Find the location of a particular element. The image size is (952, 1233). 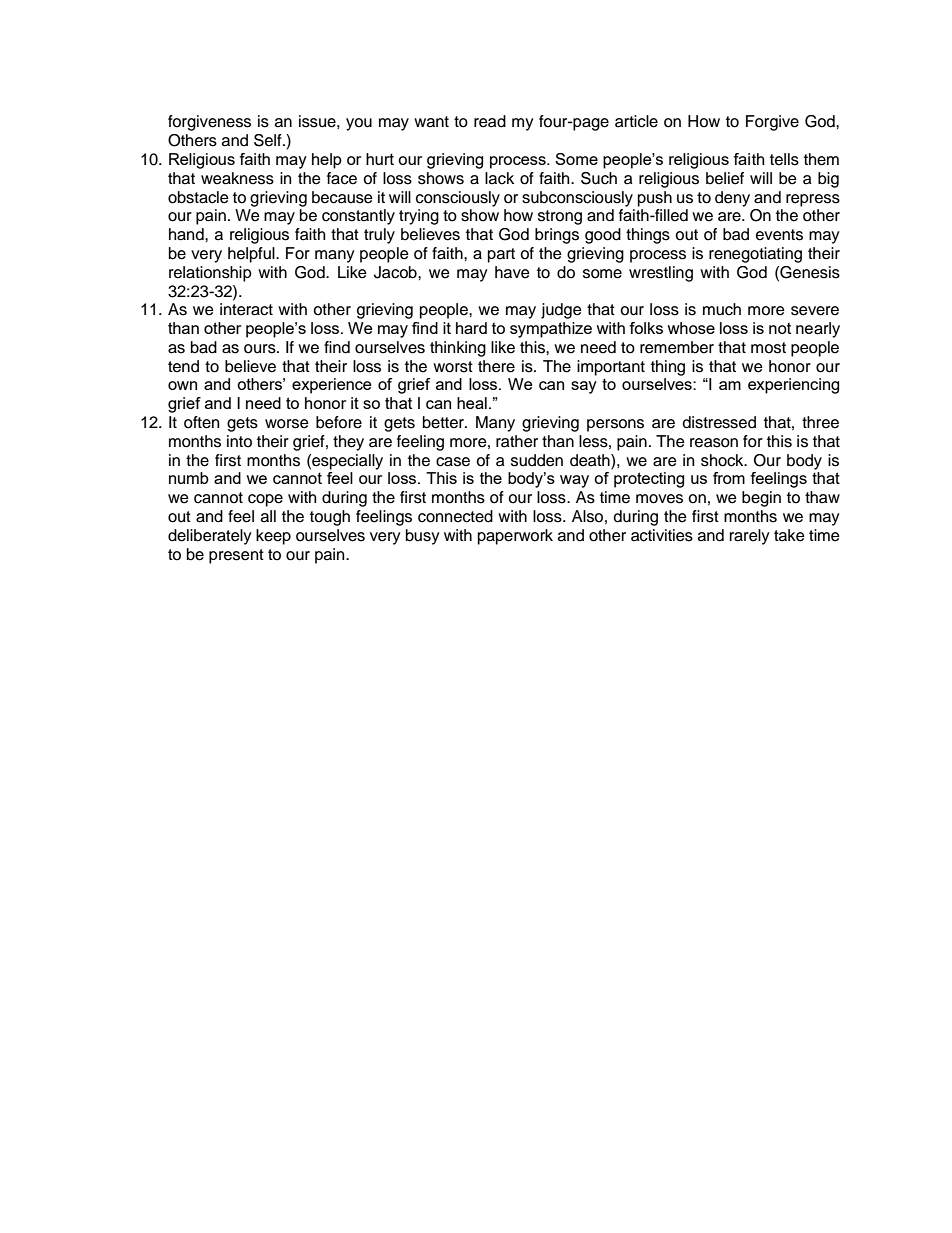

keep is located at coordinates (273, 537).
